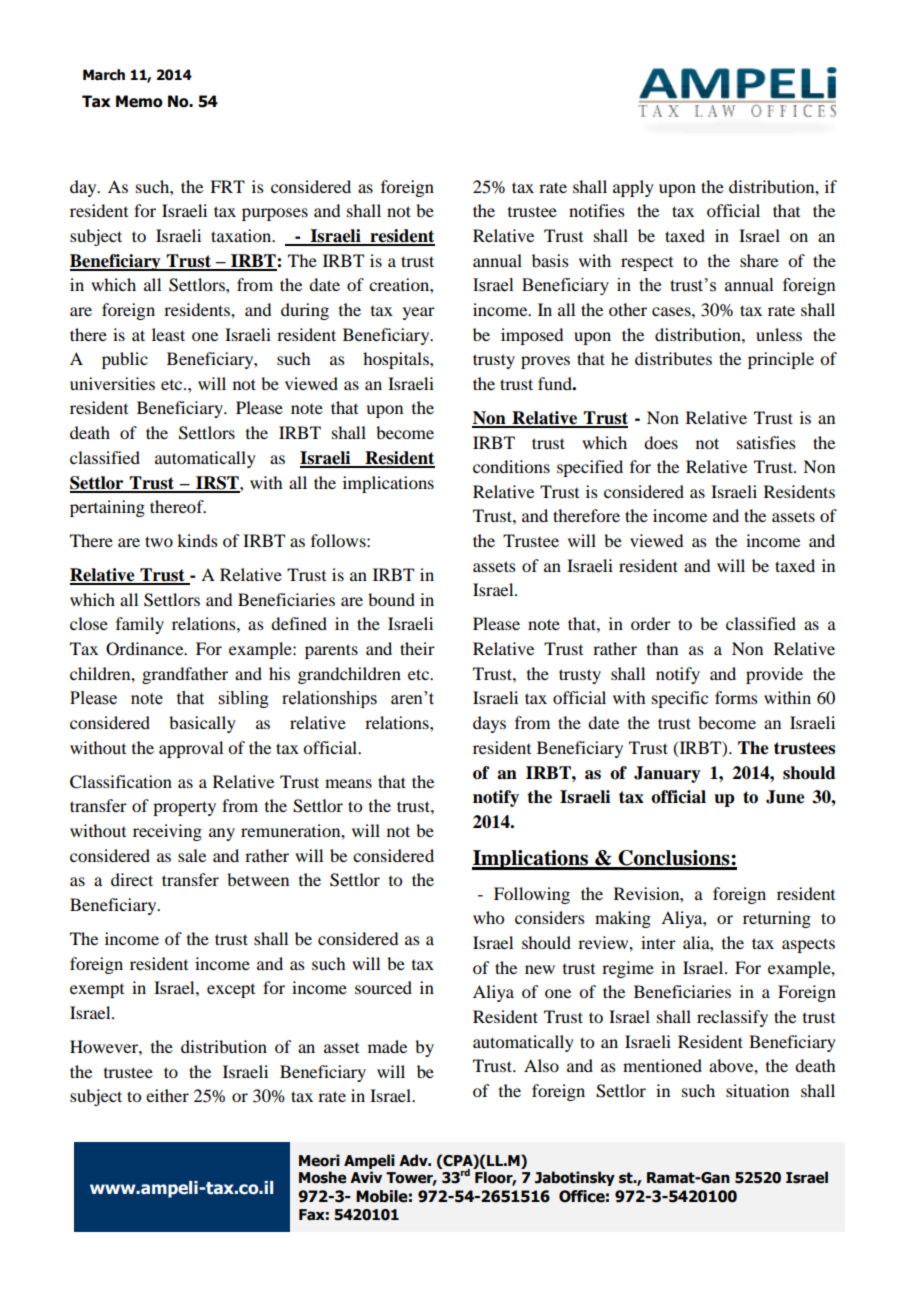 Image resolution: width=924 pixels, height=1308 pixels. Describe the element at coordinates (511, 466) in the document. I see `conditions` at that location.
